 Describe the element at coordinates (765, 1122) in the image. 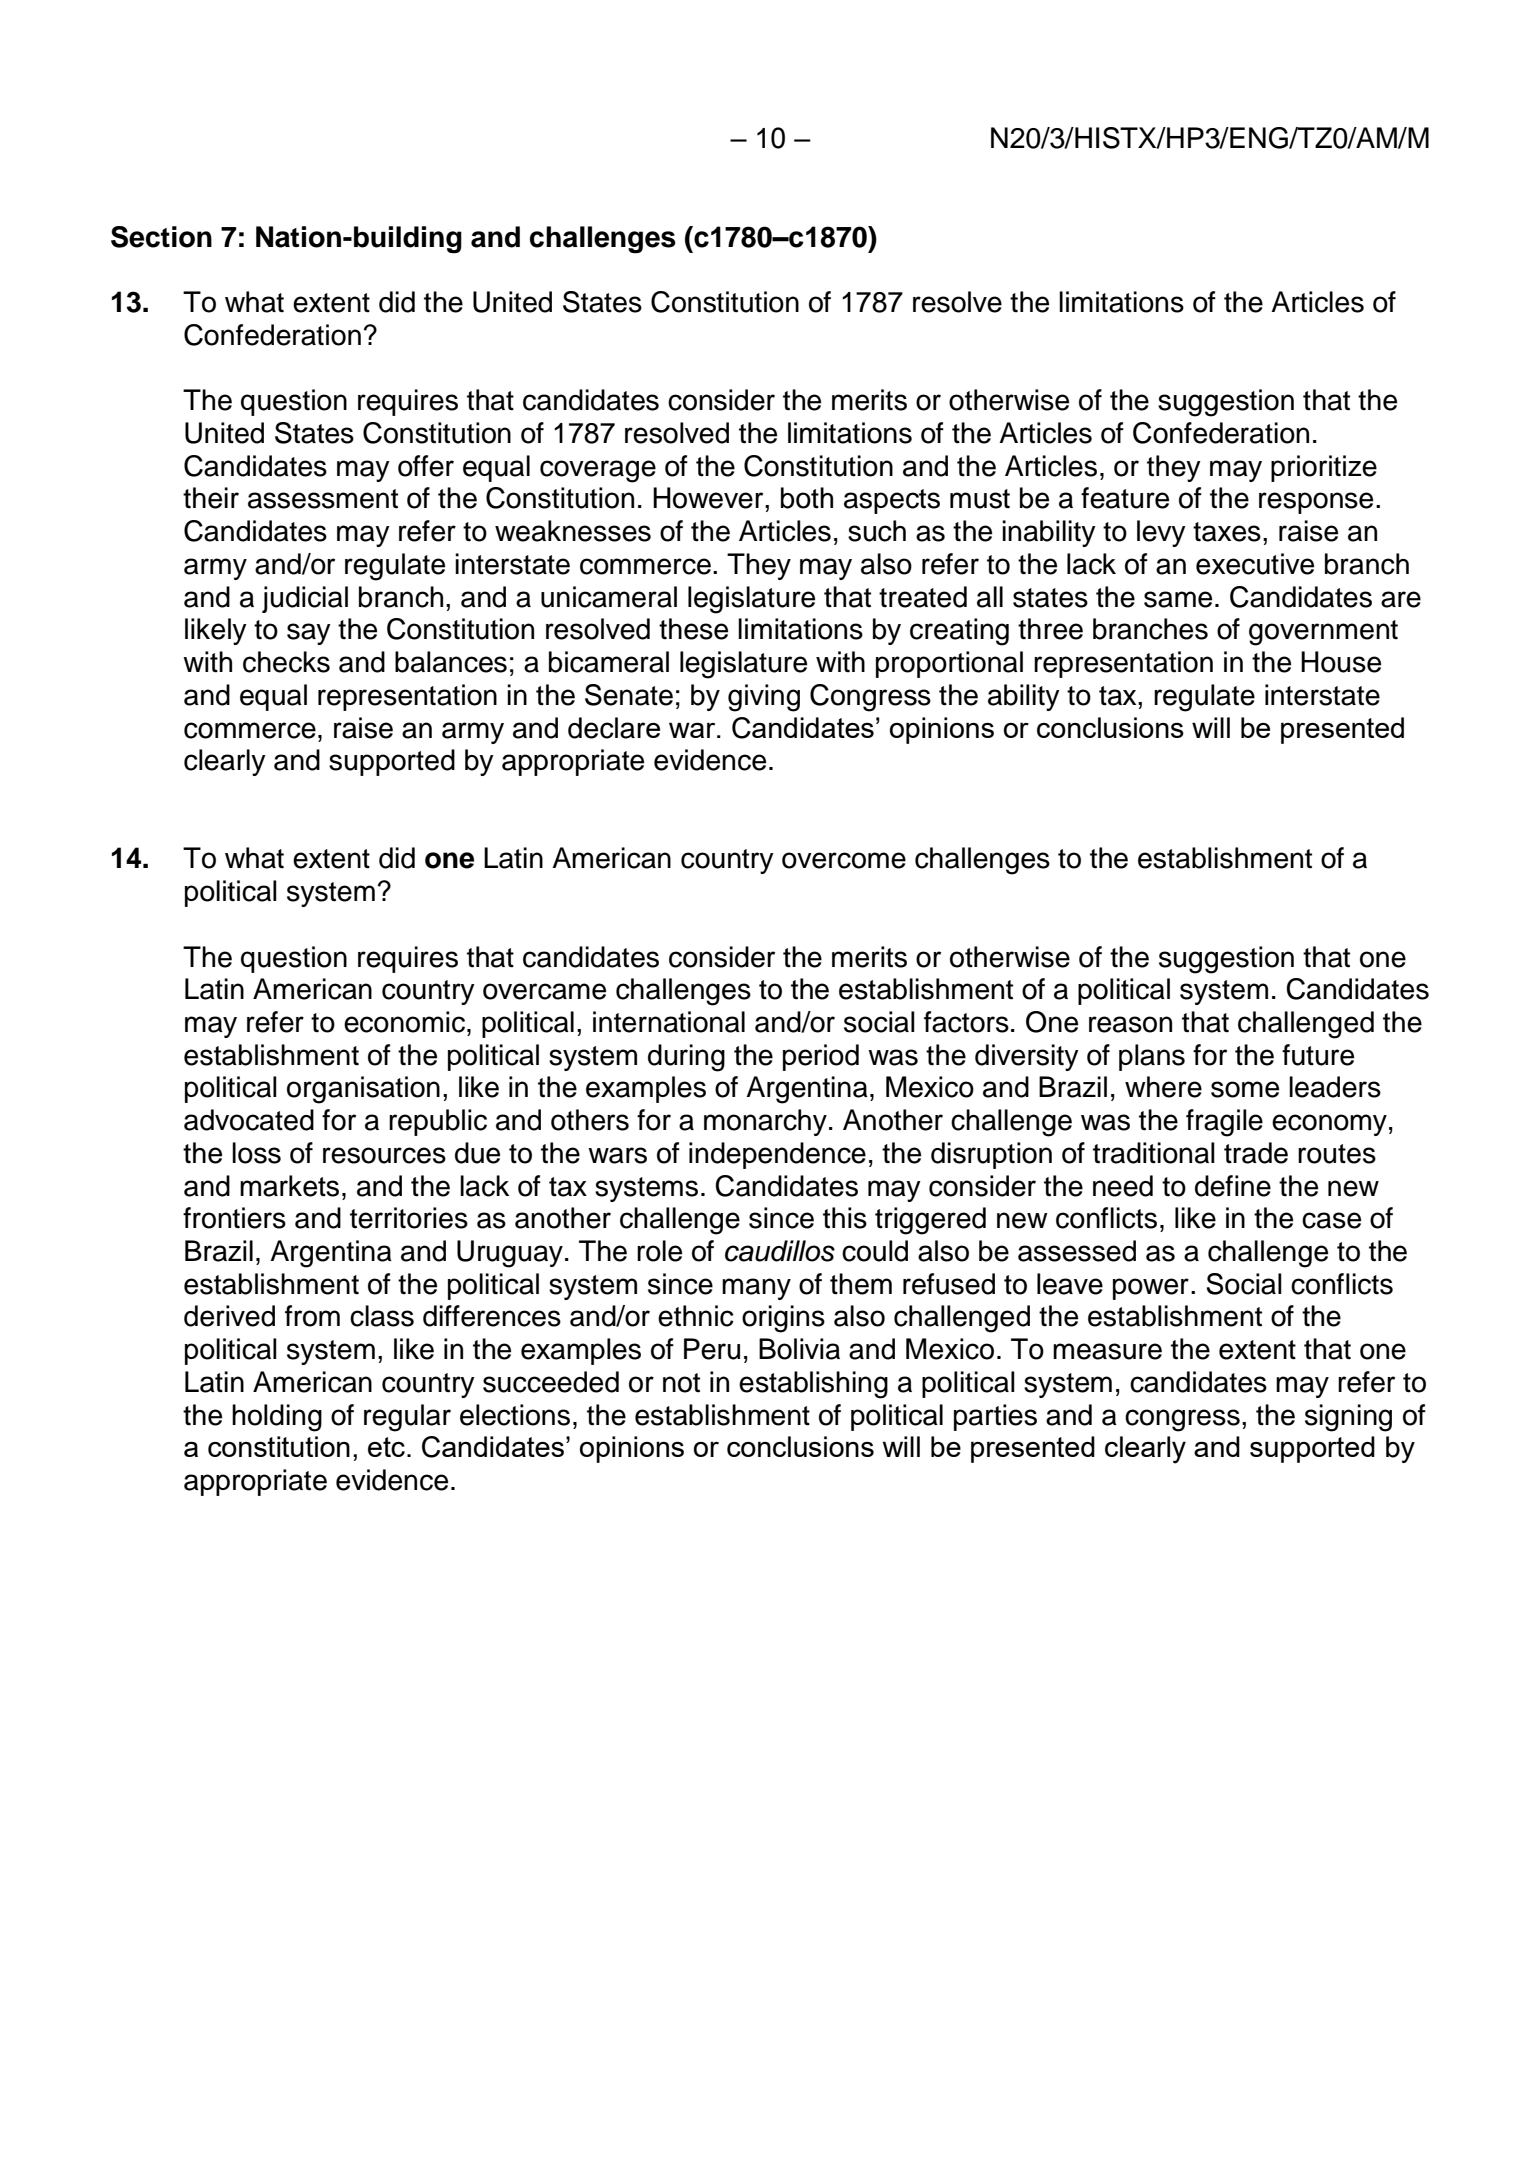

I see `monarchy` at that location.
